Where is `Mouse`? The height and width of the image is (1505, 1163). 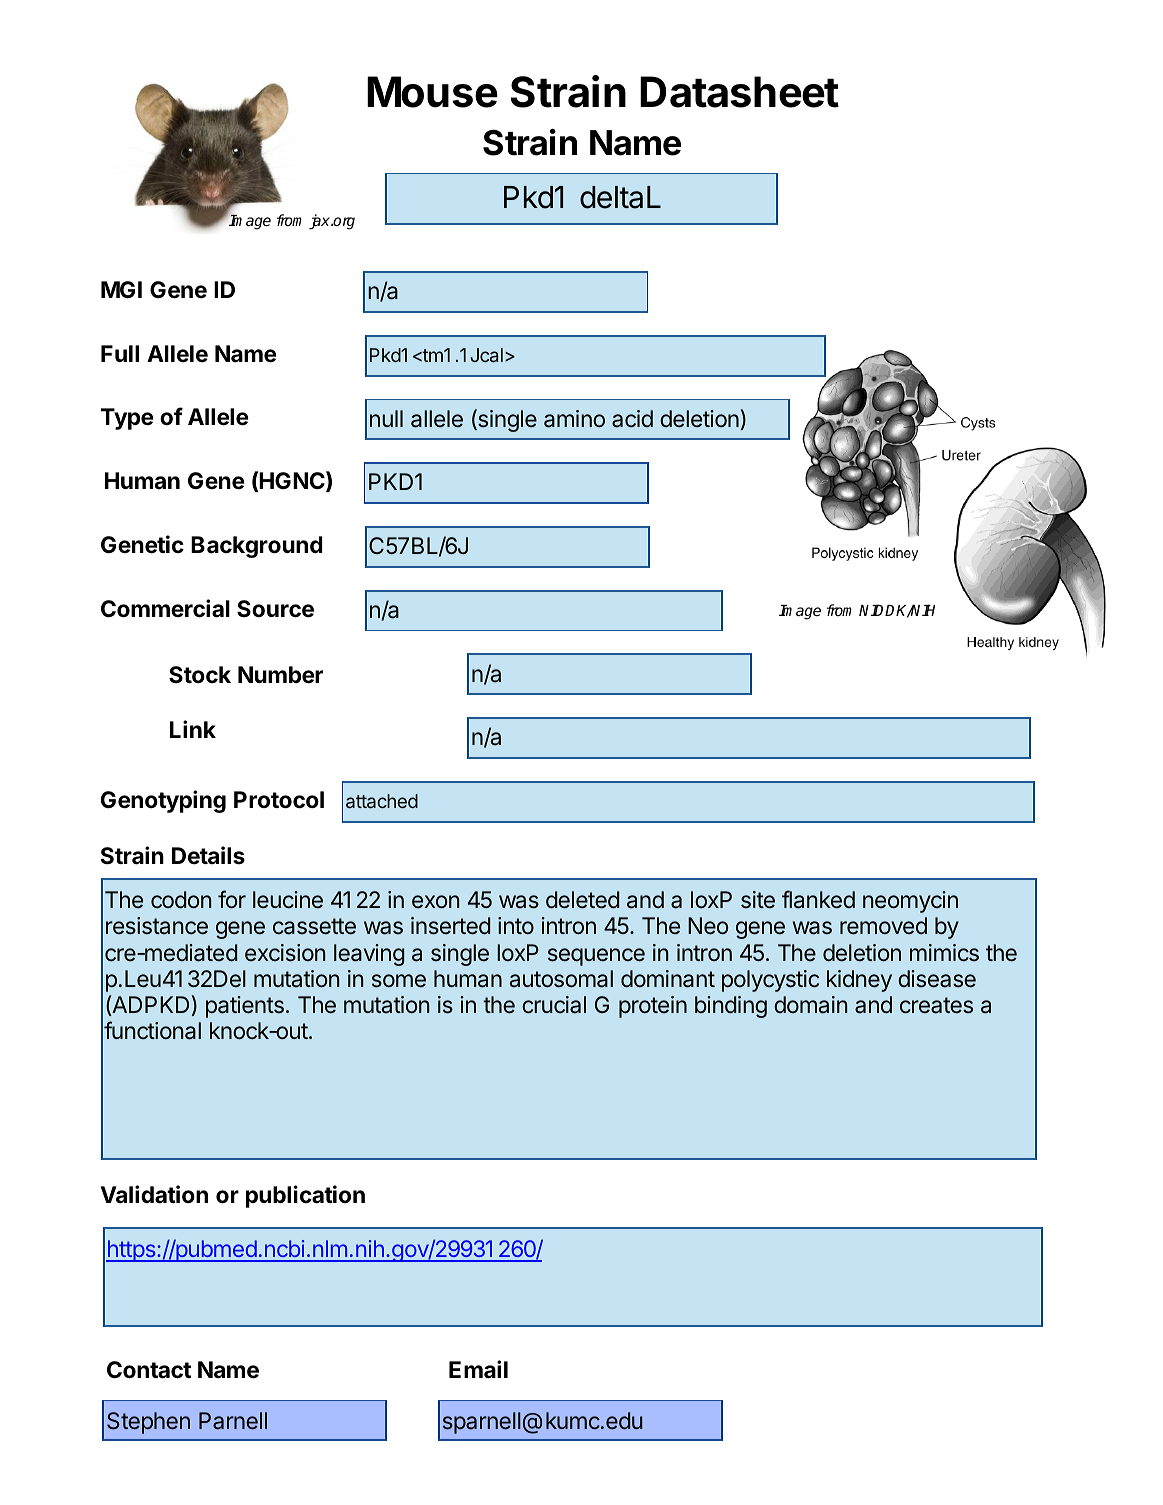 Mouse is located at coordinates (432, 92).
